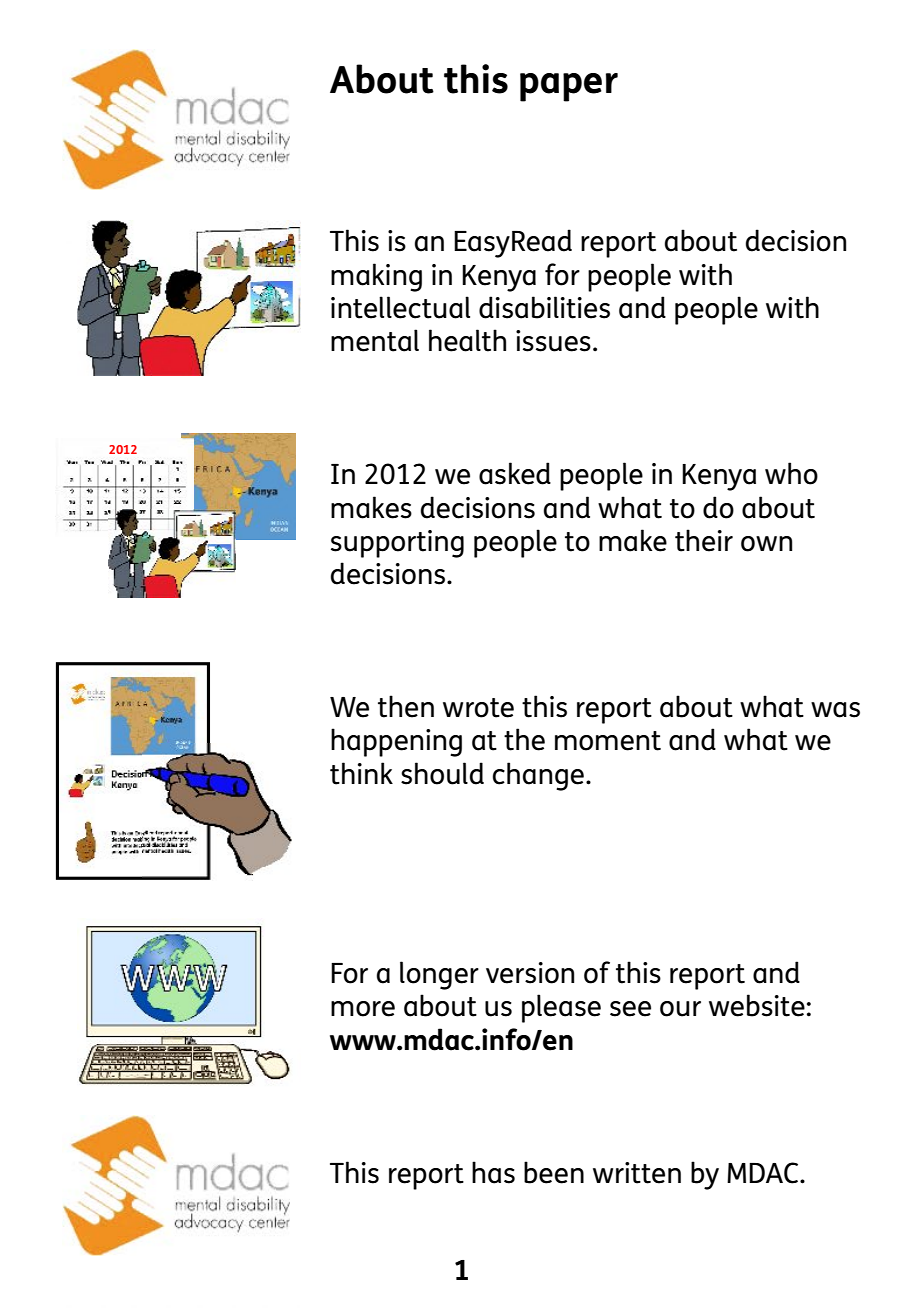  Describe the element at coordinates (544, 307) in the image. I see `disabilities` at that location.
